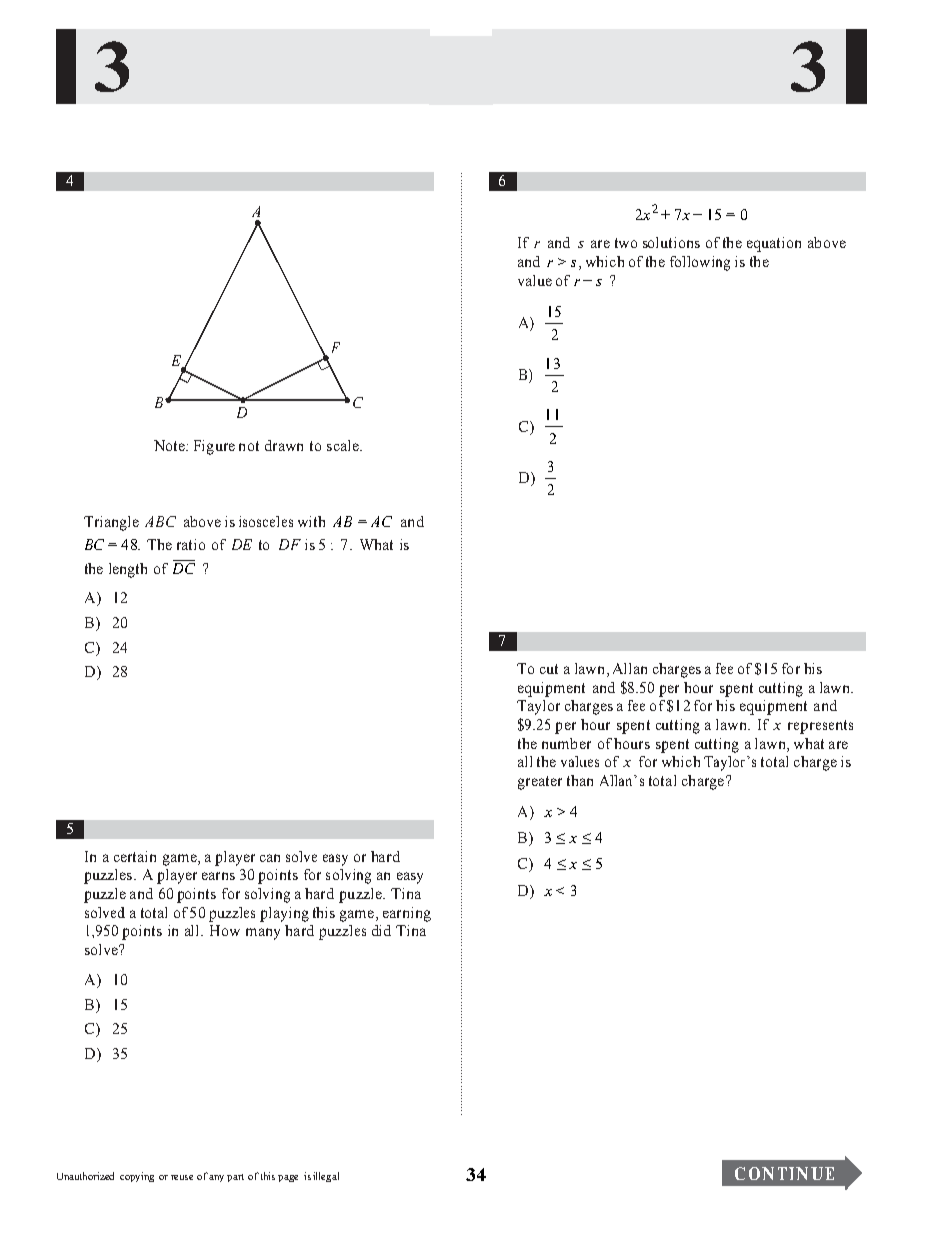 Image resolution: width=952 pixels, height=1233 pixels. I want to click on number, so click(566, 743).
